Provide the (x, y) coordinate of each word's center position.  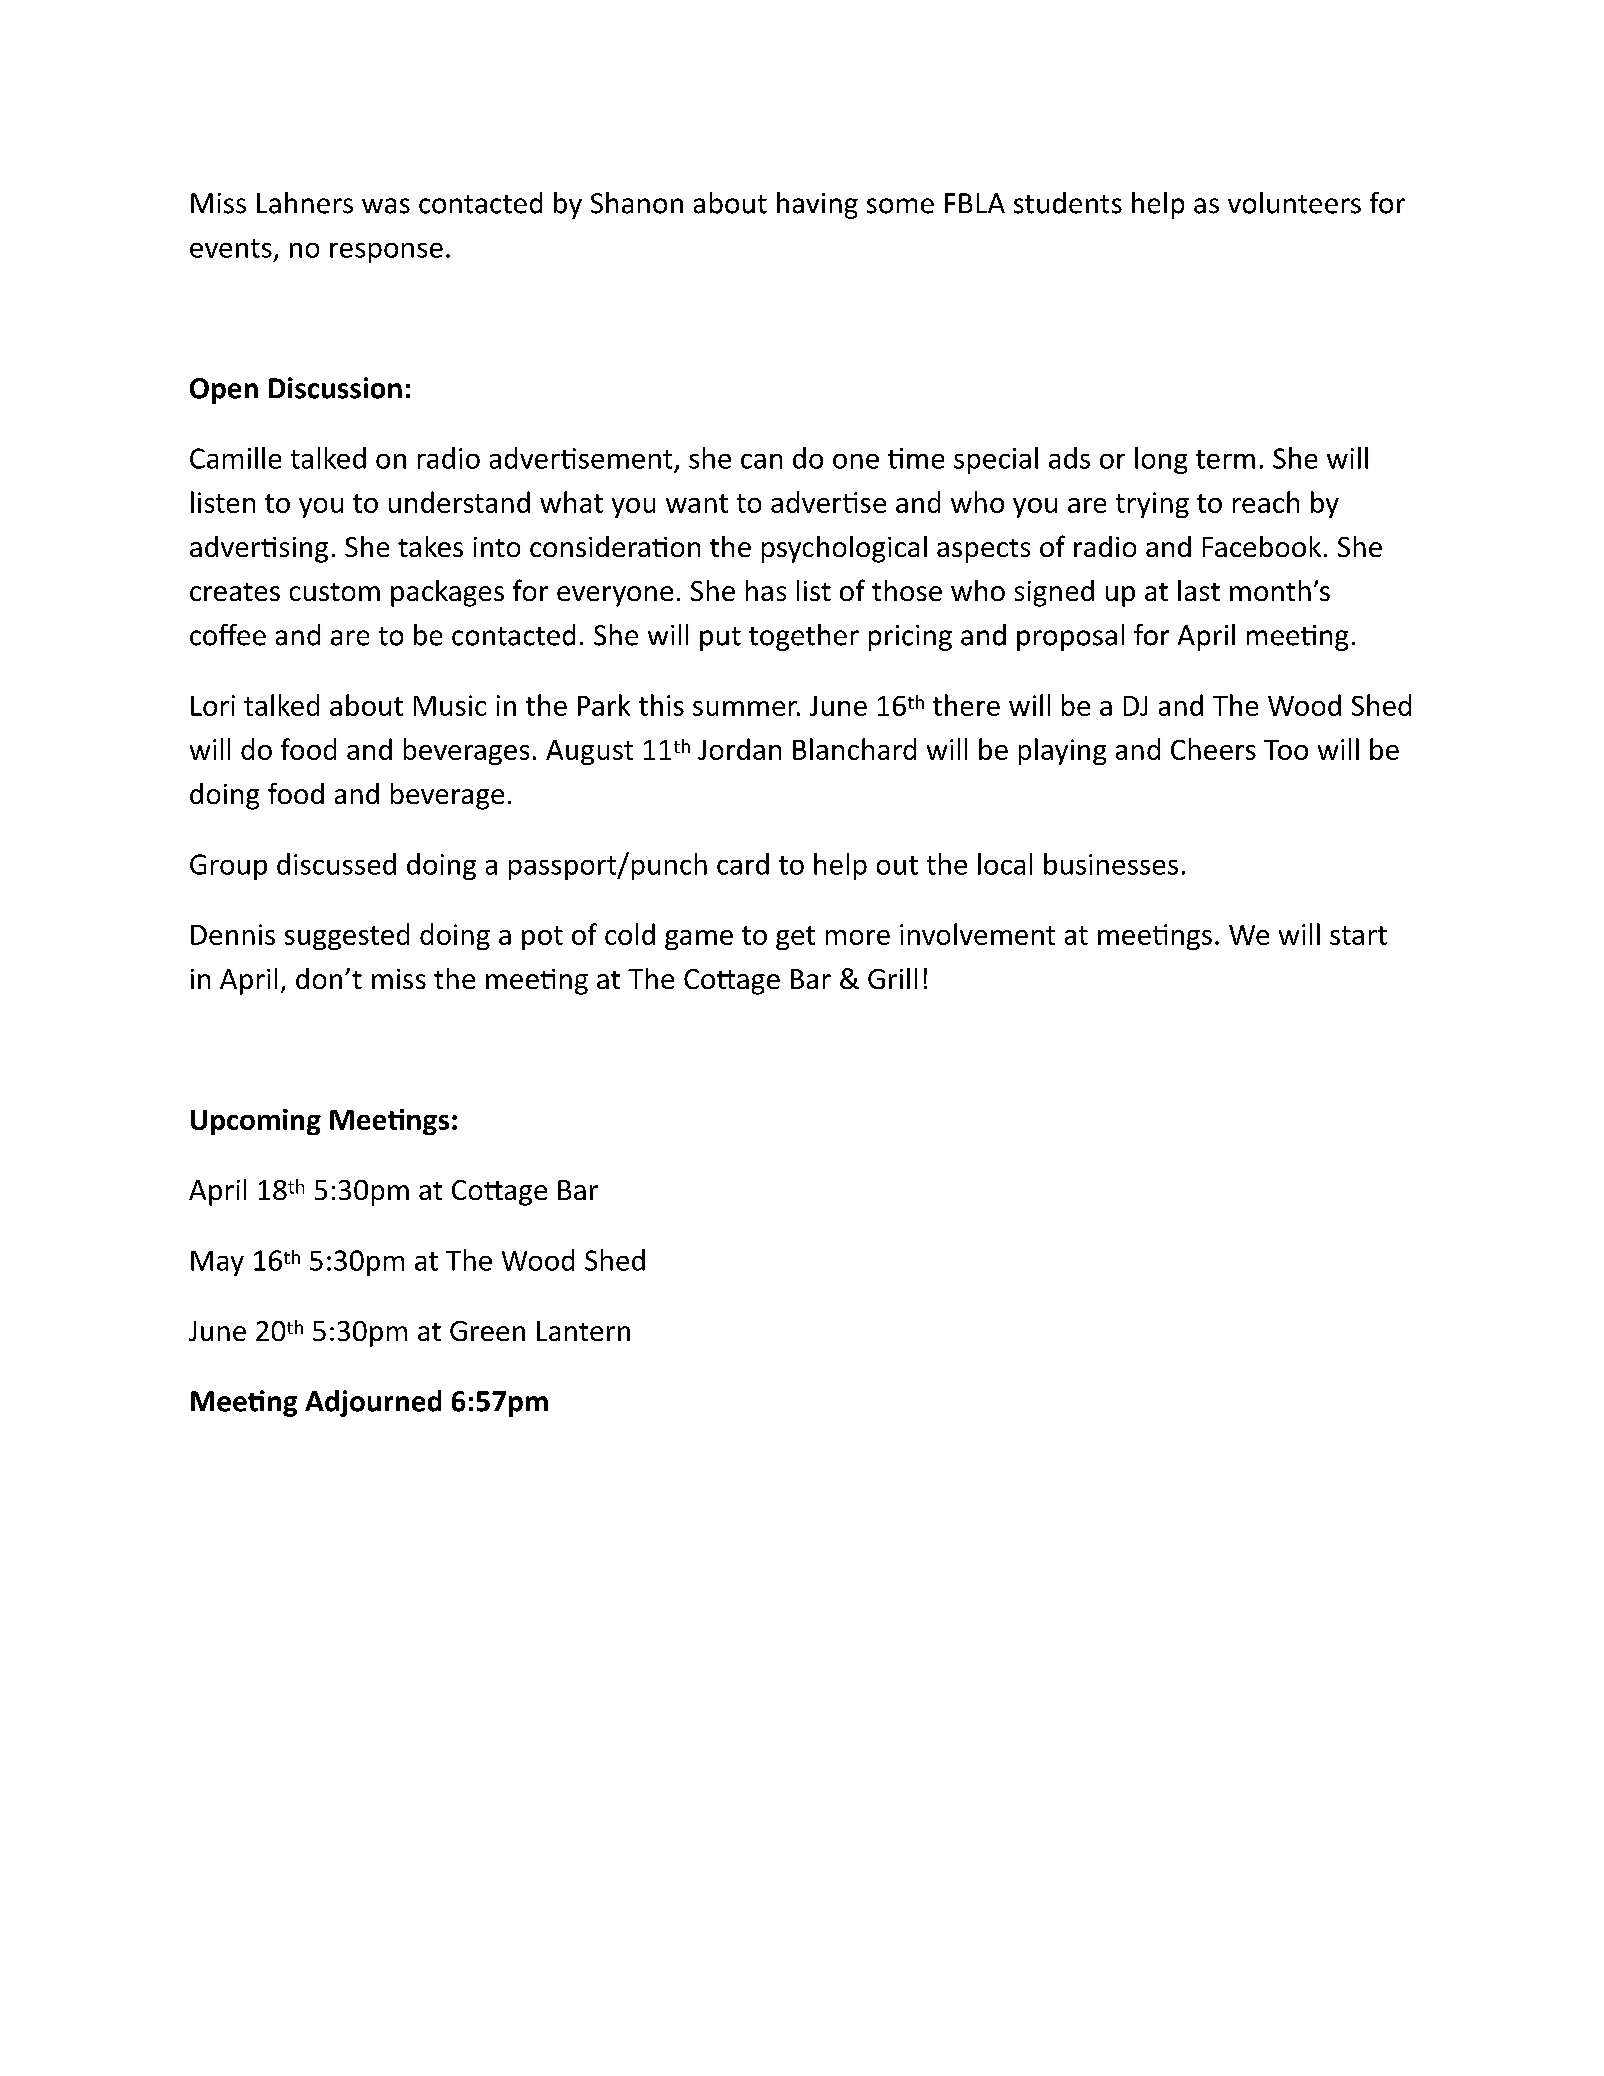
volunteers (1294, 203)
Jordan (739, 749)
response (386, 253)
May (217, 1263)
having (817, 205)
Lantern (583, 1331)
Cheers (1213, 749)
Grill (892, 978)
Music (450, 705)
